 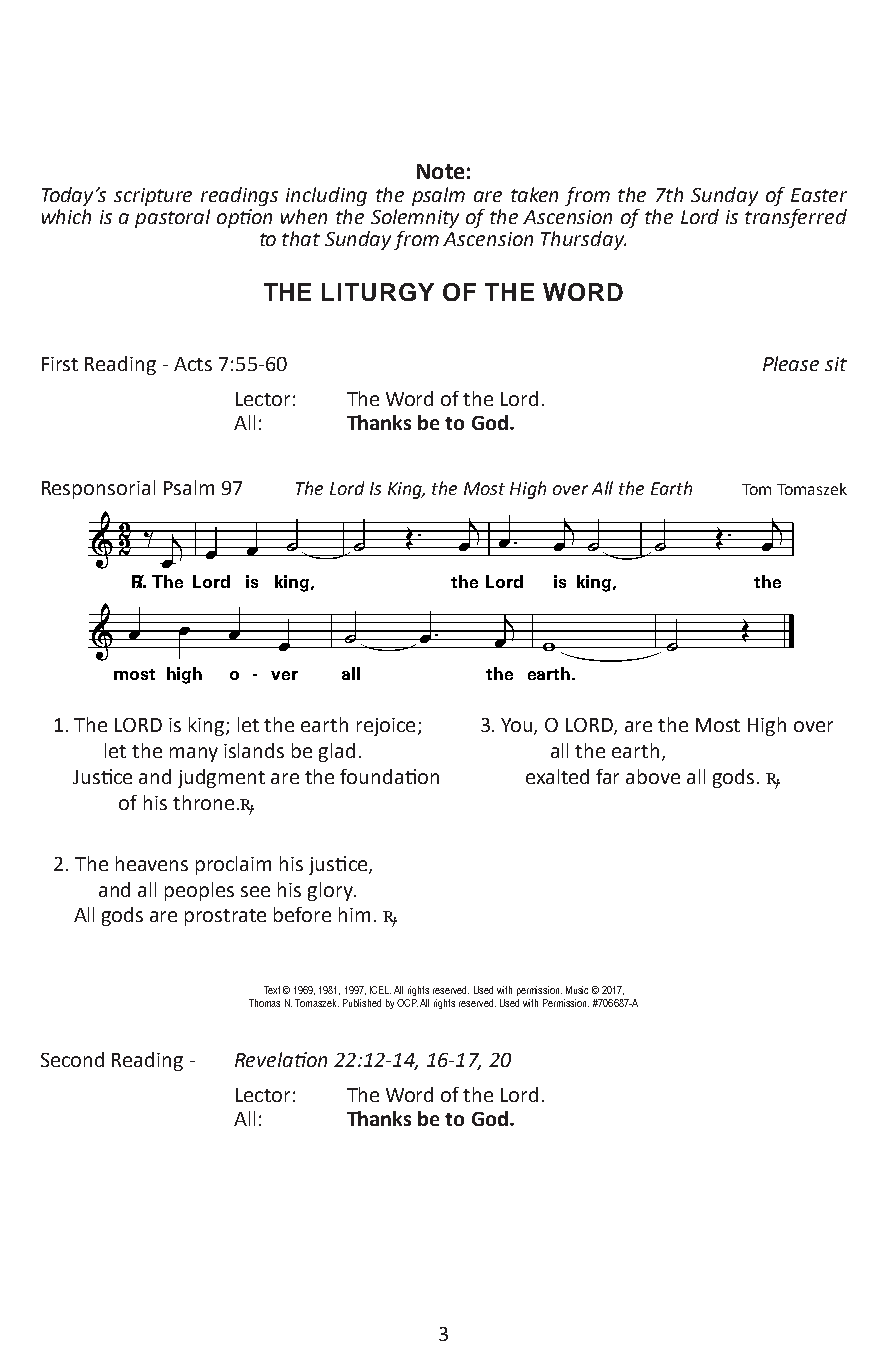 What do you see at coordinates (796, 218) in the screenshot?
I see `transferred` at bounding box center [796, 218].
